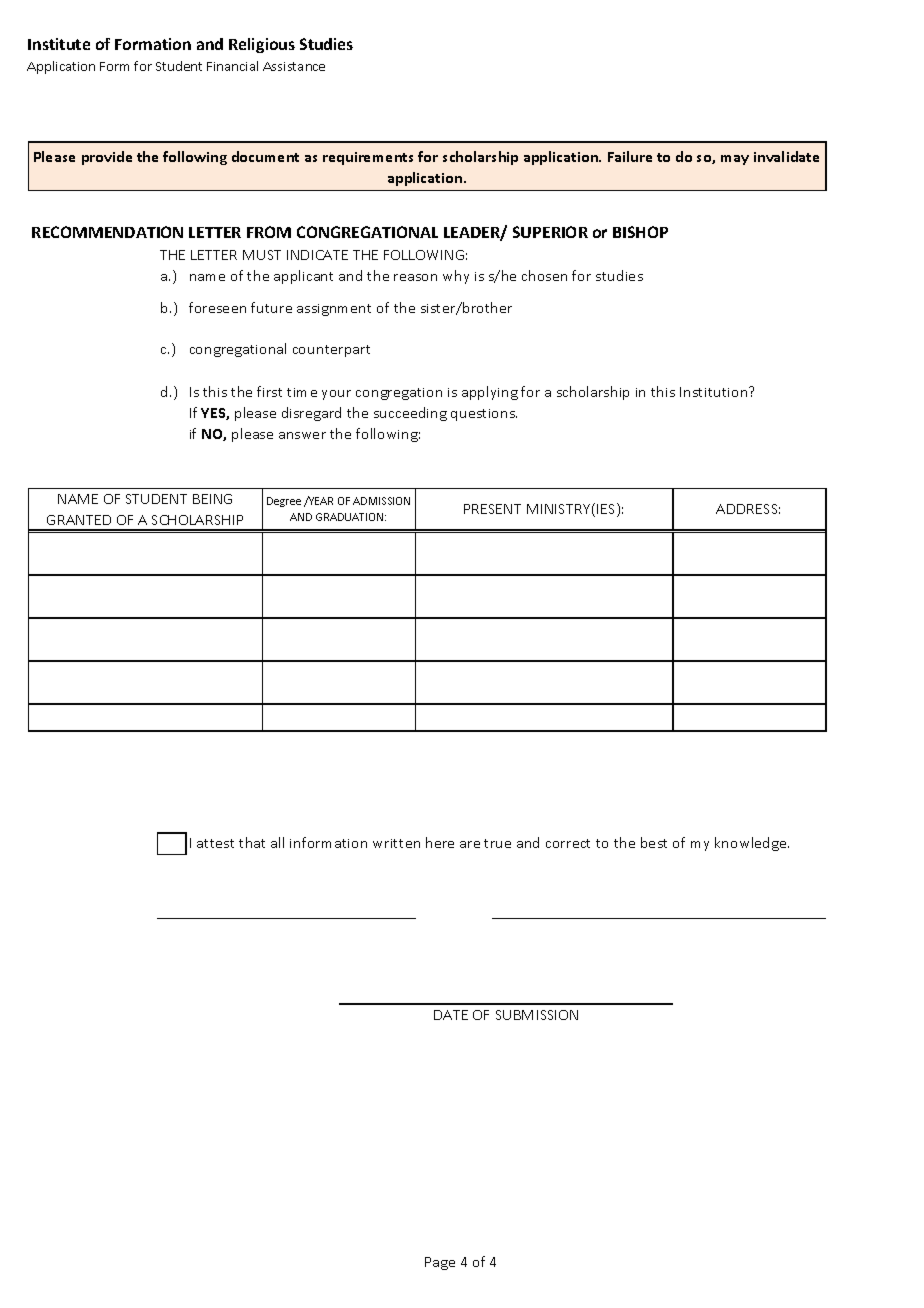  I want to click on requirements, so click(368, 158).
